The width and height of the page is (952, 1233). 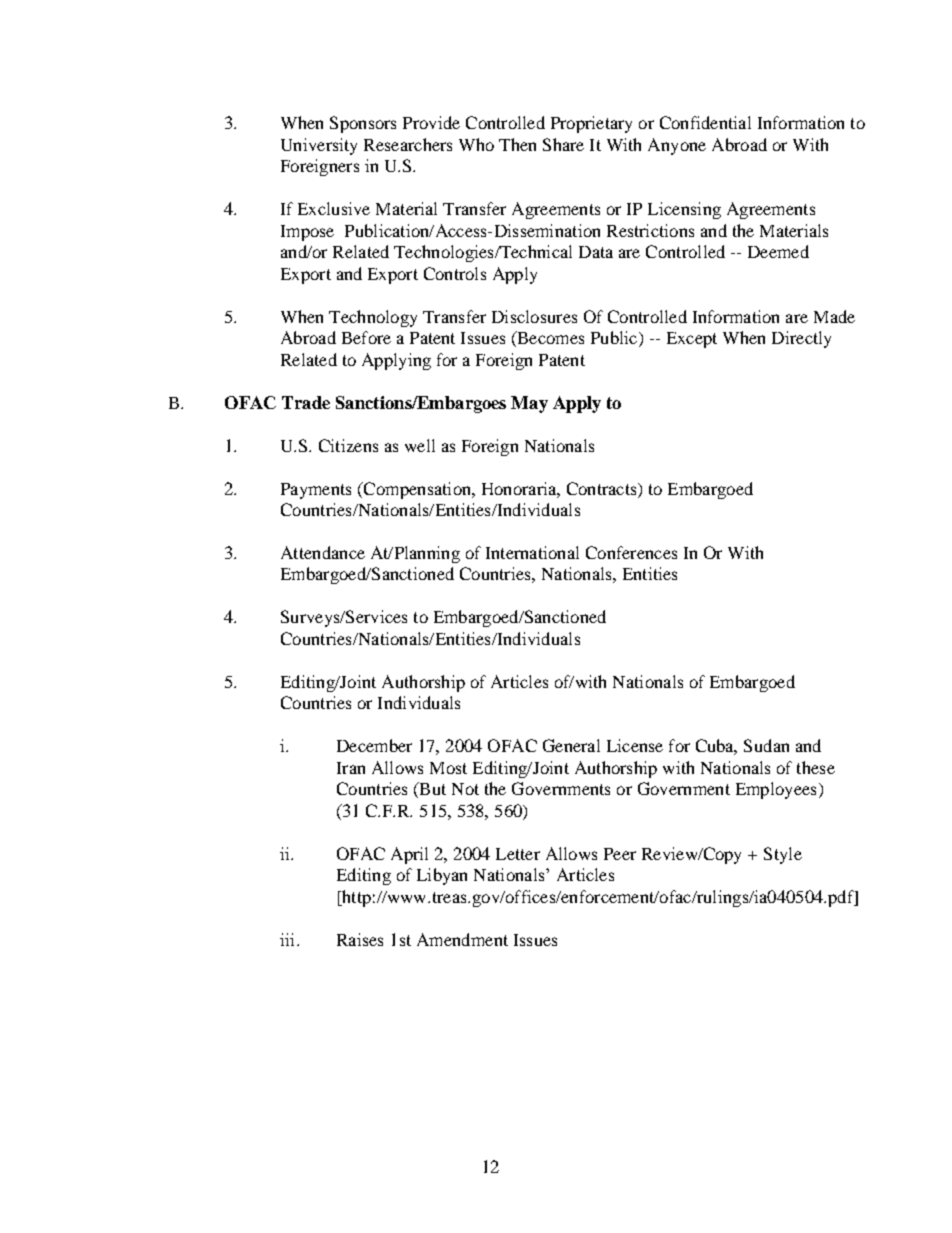 I want to click on Confidential, so click(x=705, y=122).
